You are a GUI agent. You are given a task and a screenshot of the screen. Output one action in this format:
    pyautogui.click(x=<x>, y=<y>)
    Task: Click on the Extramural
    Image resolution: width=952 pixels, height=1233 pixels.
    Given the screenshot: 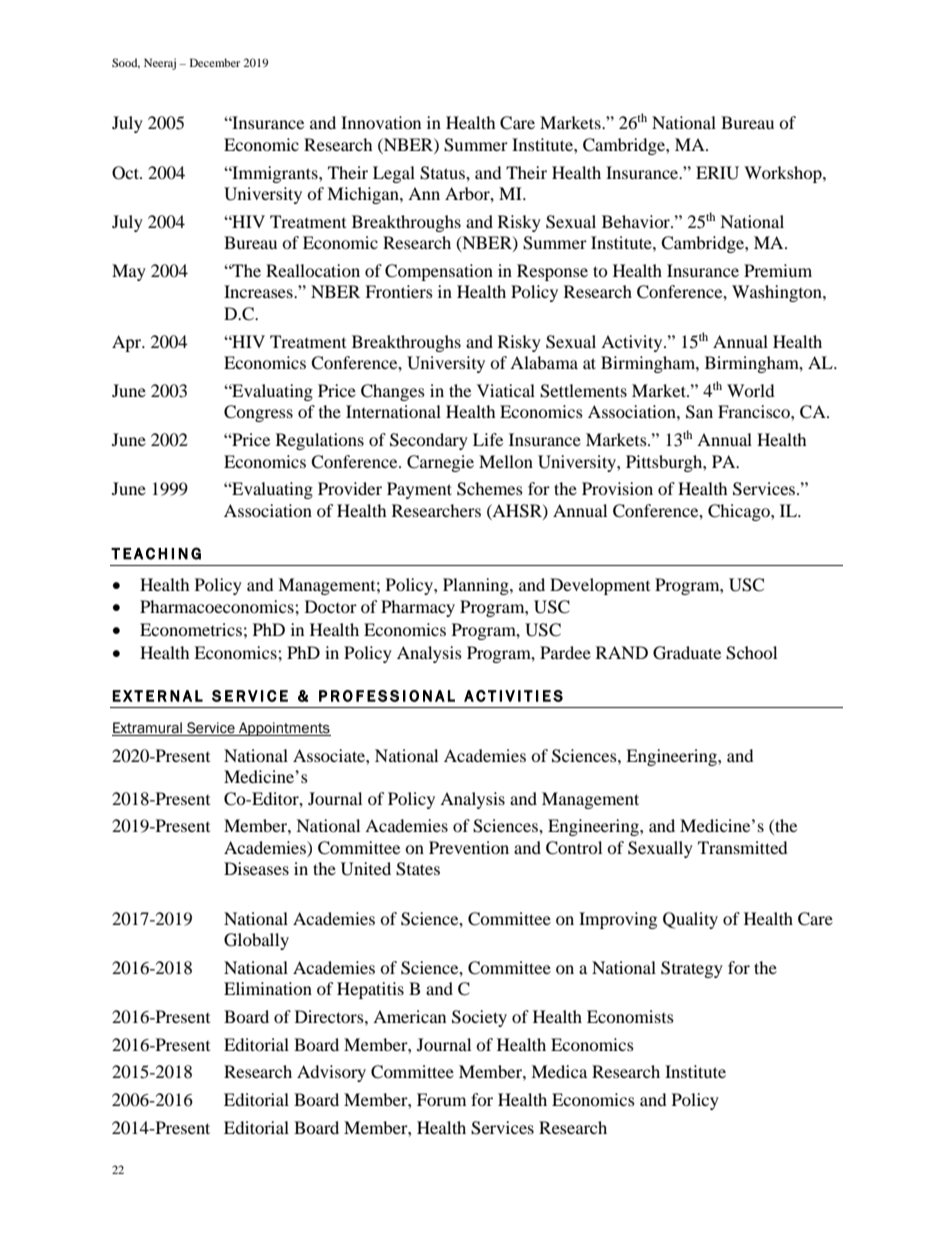 What is the action you would take?
    pyautogui.click(x=148, y=729)
